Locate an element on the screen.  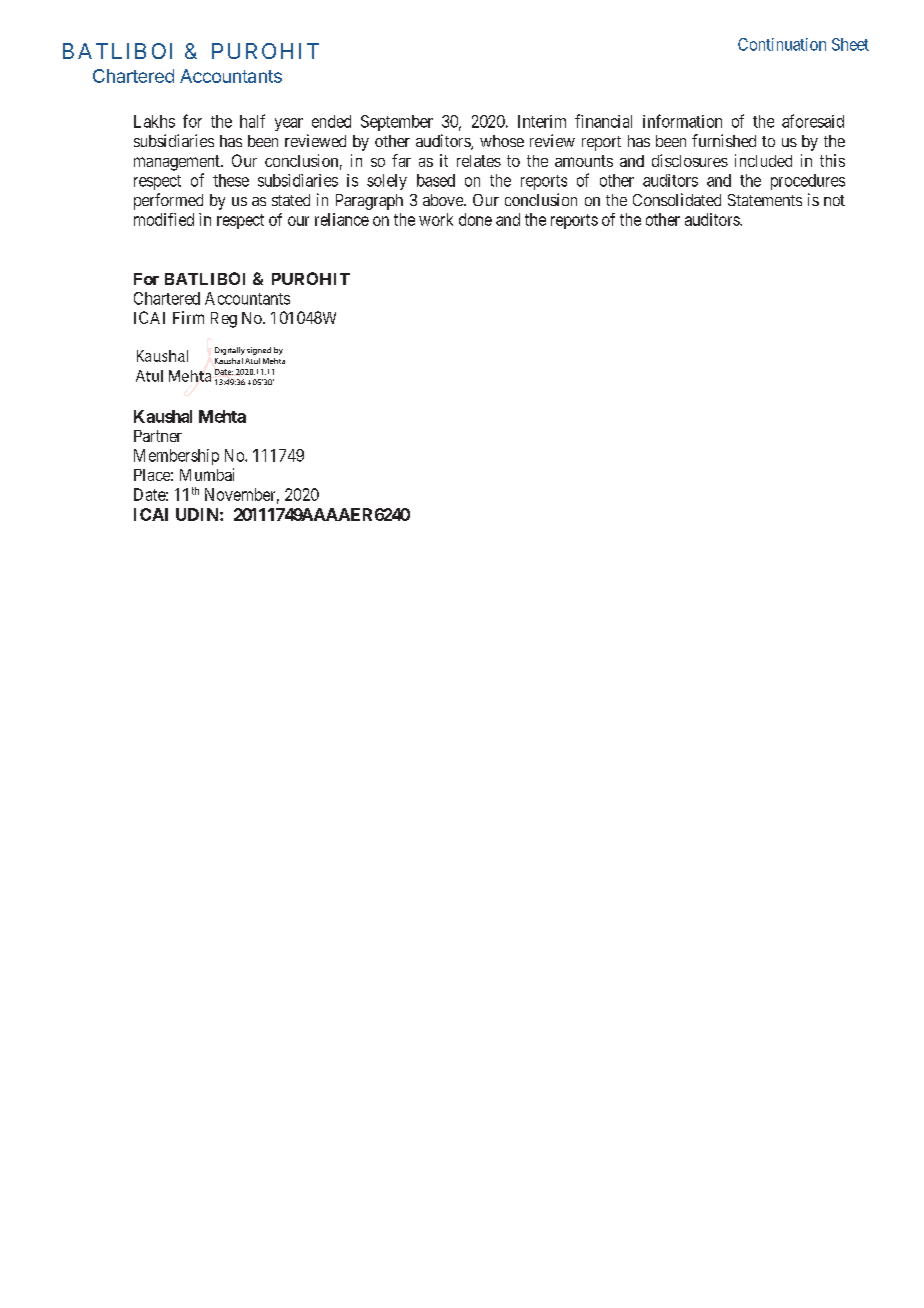
Membership is located at coordinates (176, 457).
